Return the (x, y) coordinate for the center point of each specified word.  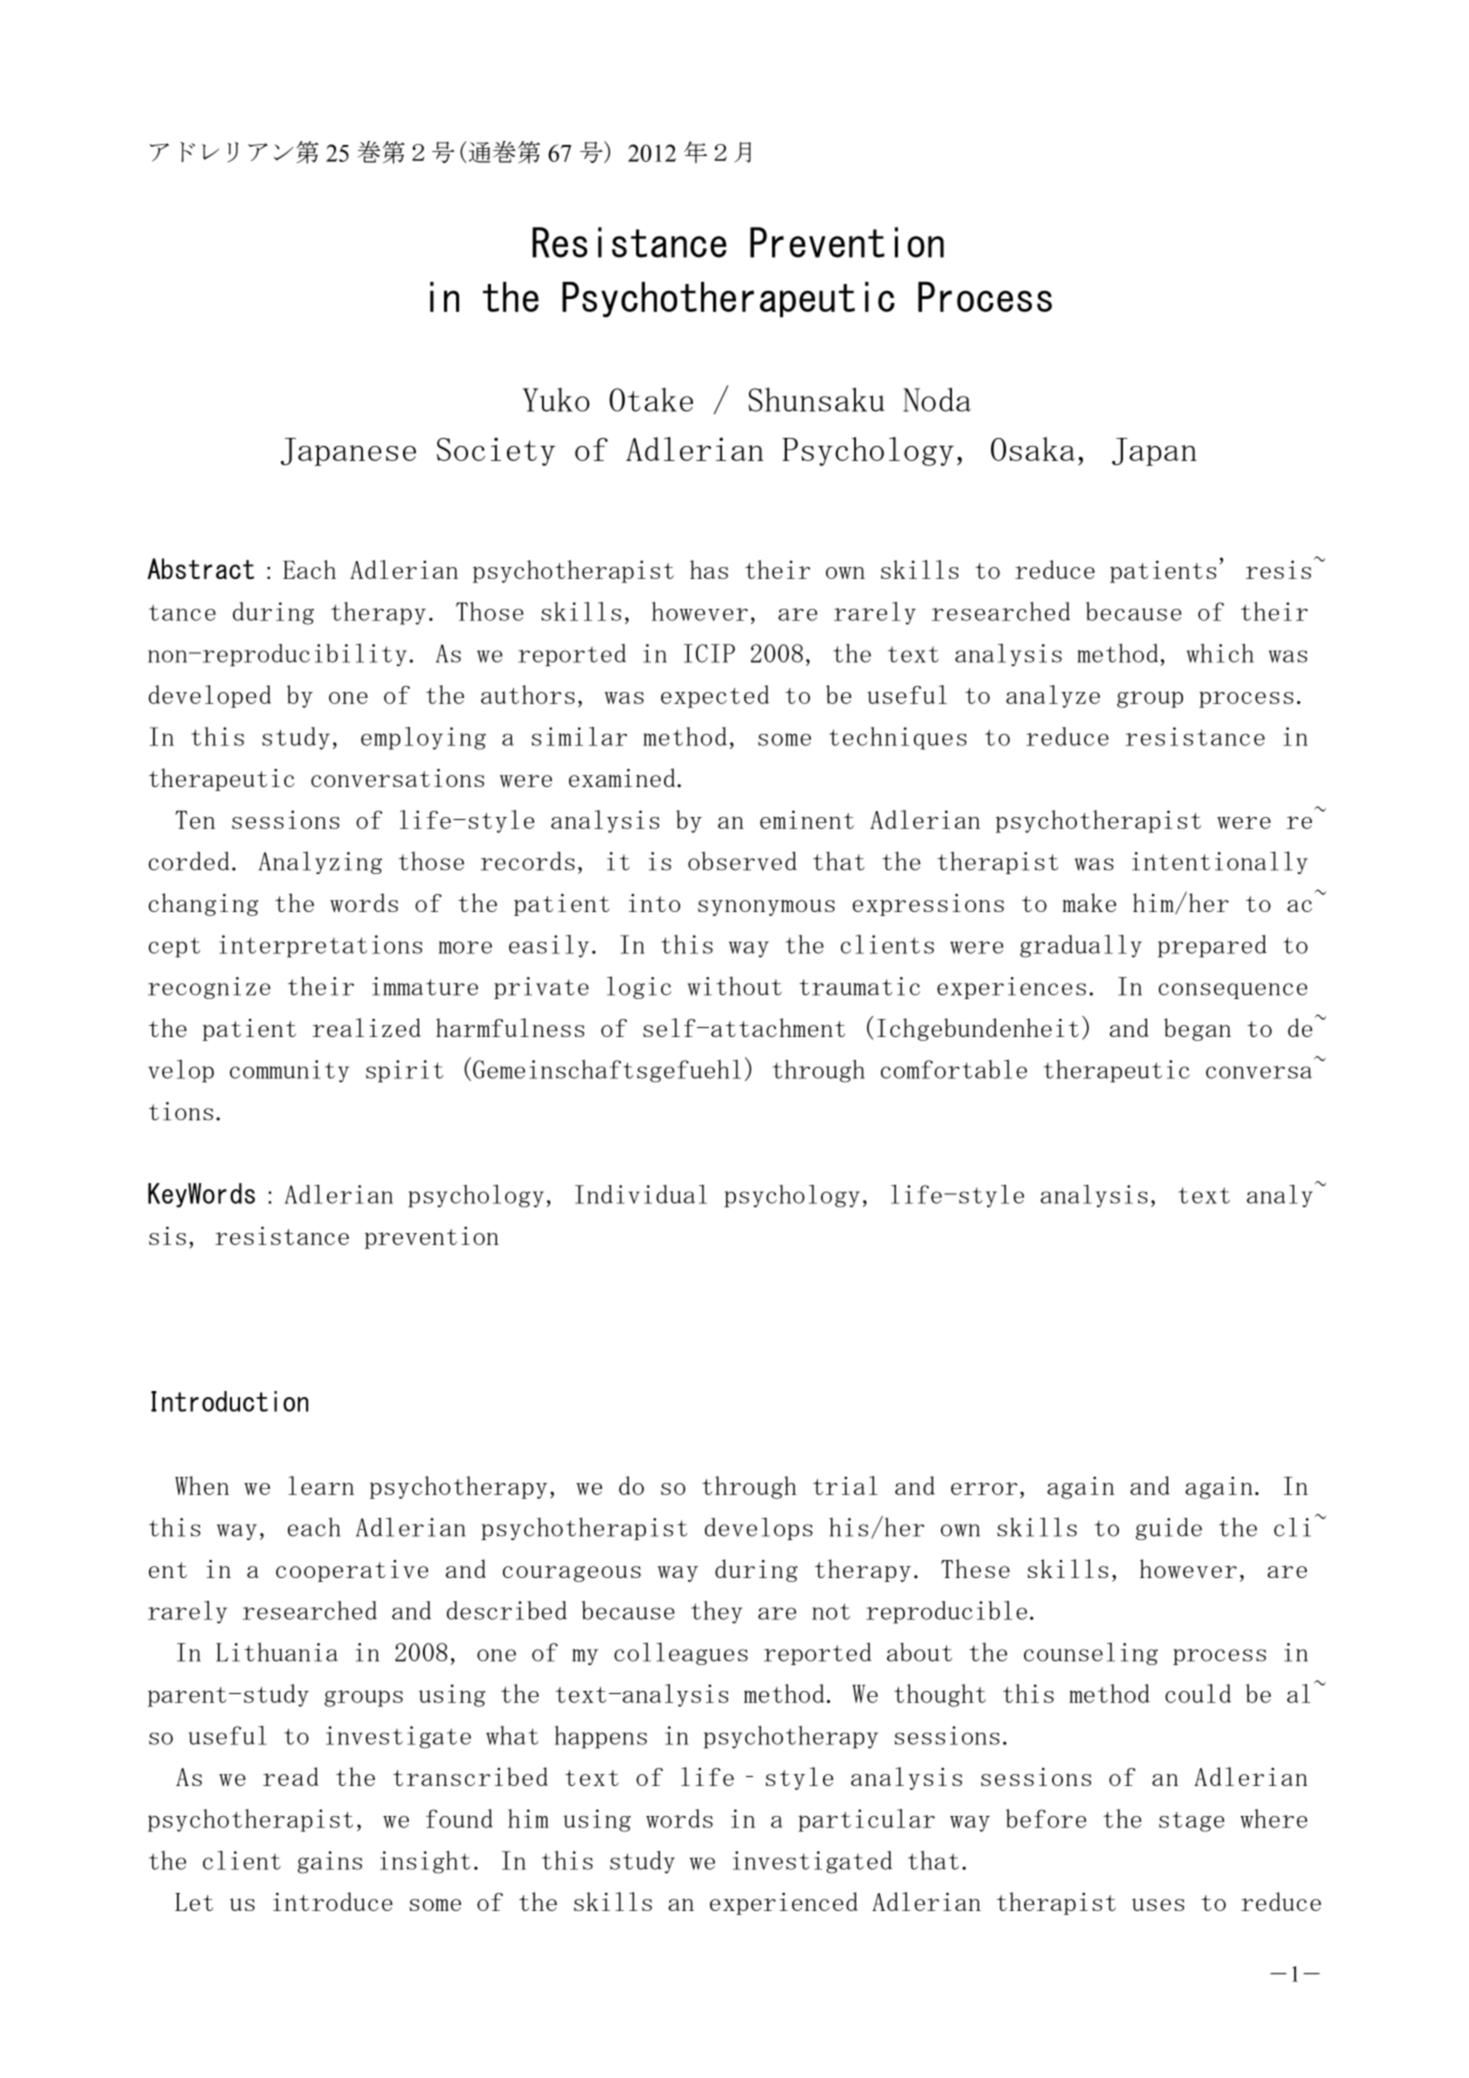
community (289, 1071)
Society (496, 451)
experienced (784, 1903)
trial (845, 1485)
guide (1169, 1529)
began (1197, 1029)
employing (423, 738)
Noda (937, 399)
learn (321, 1485)
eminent (807, 819)
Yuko (556, 399)
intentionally (1220, 862)
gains (329, 1862)
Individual (641, 1194)
